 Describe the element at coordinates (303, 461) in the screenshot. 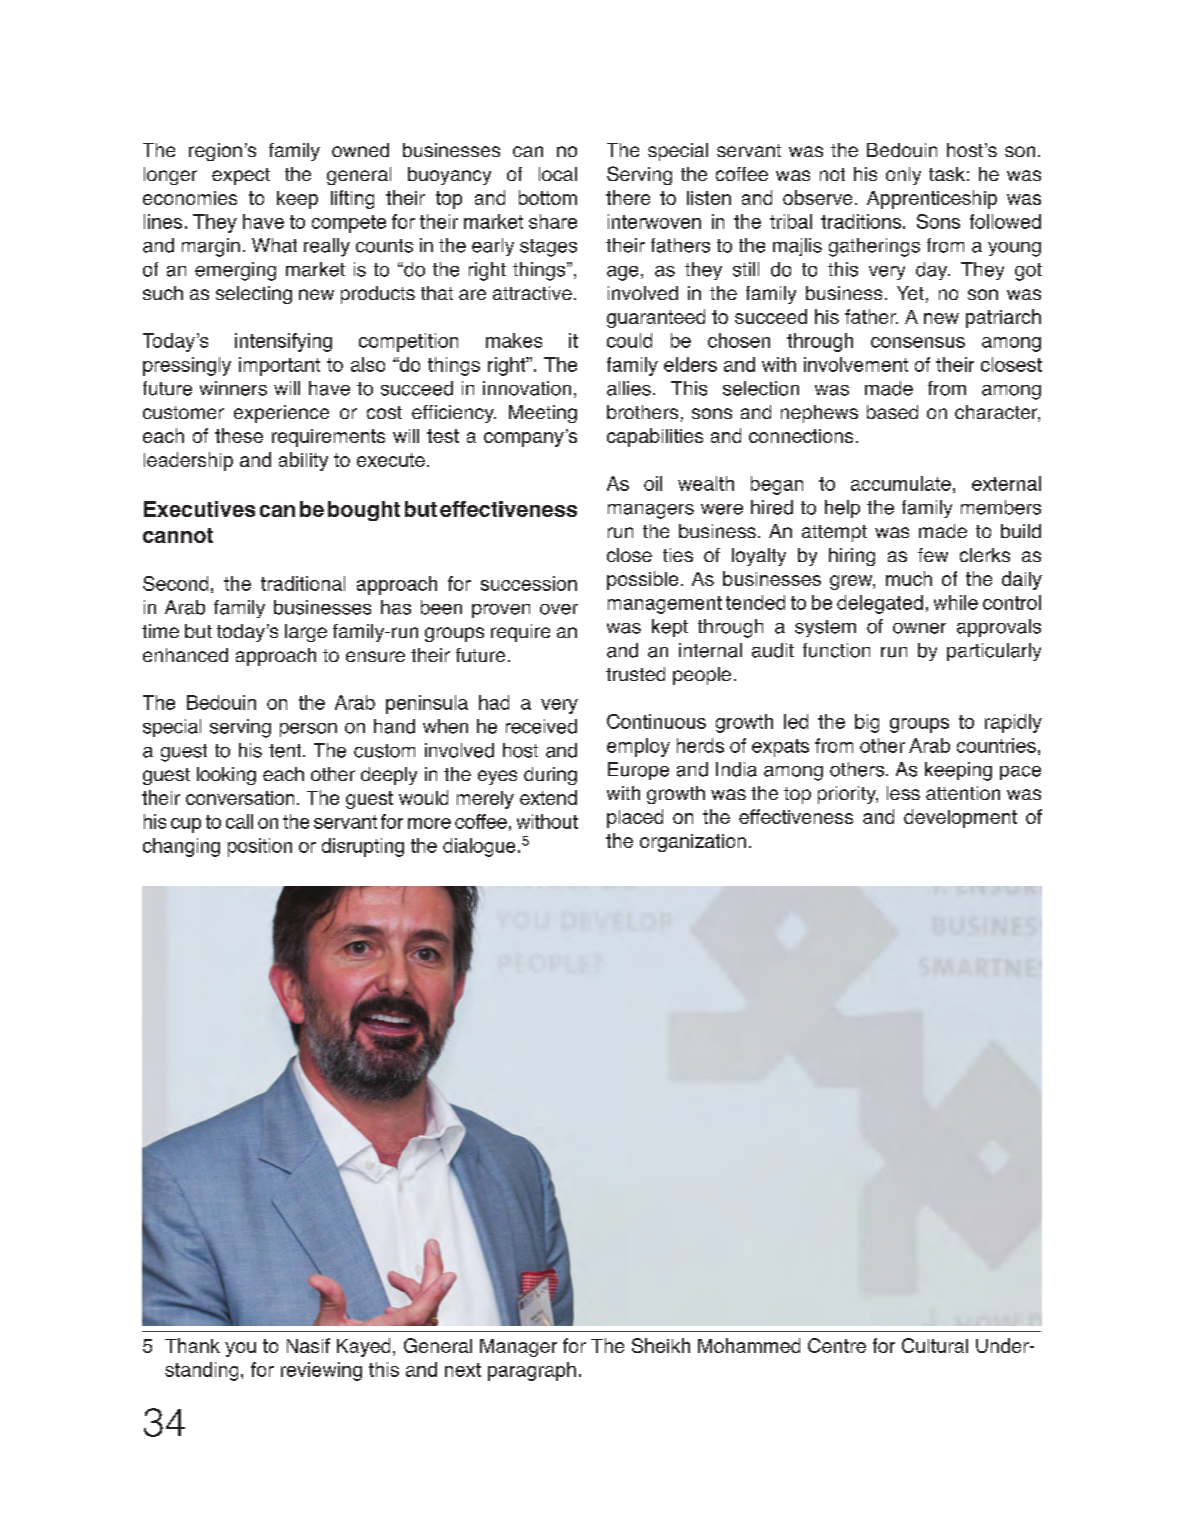

I see `ability` at that location.
